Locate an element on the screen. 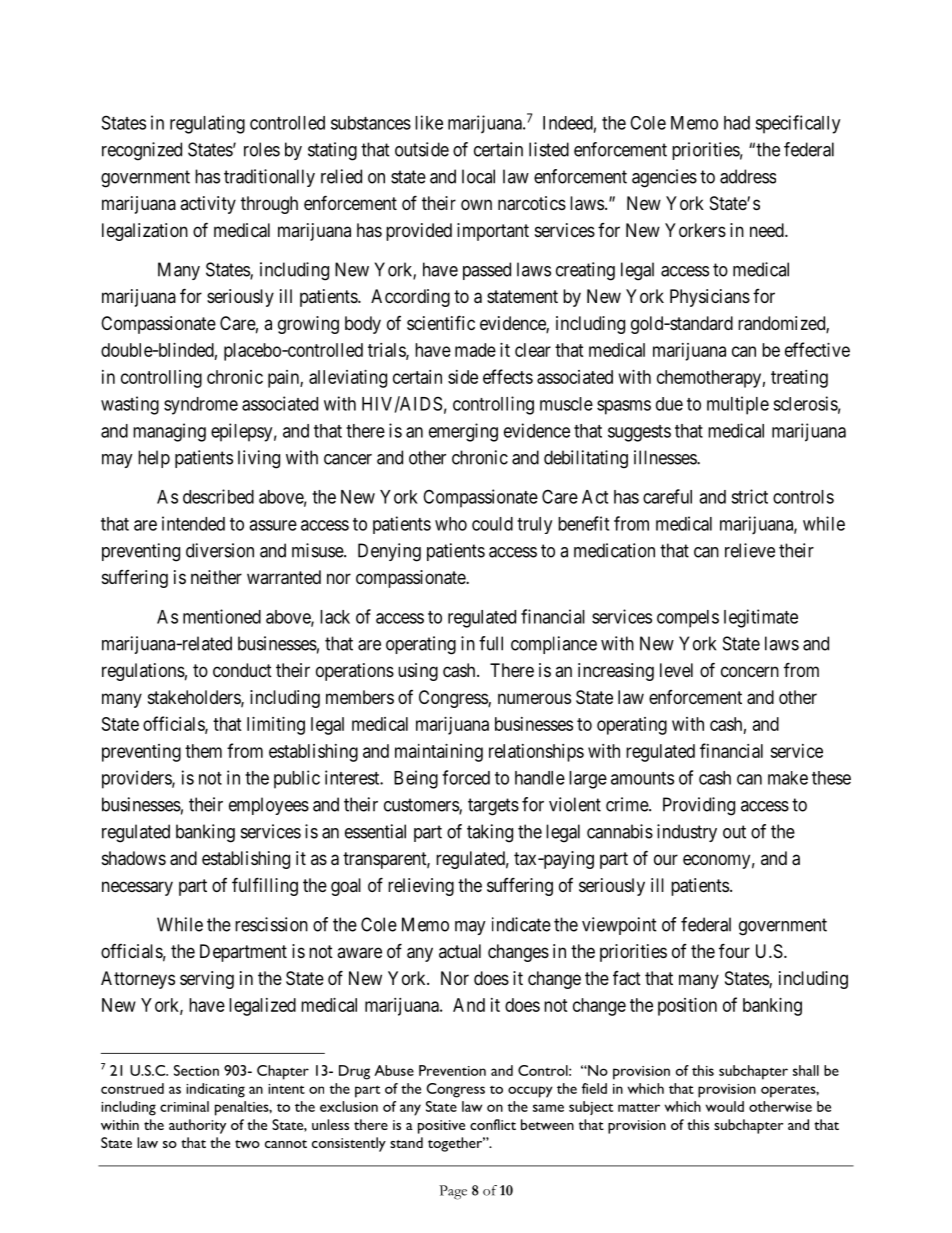  could is located at coordinates (492, 524).
